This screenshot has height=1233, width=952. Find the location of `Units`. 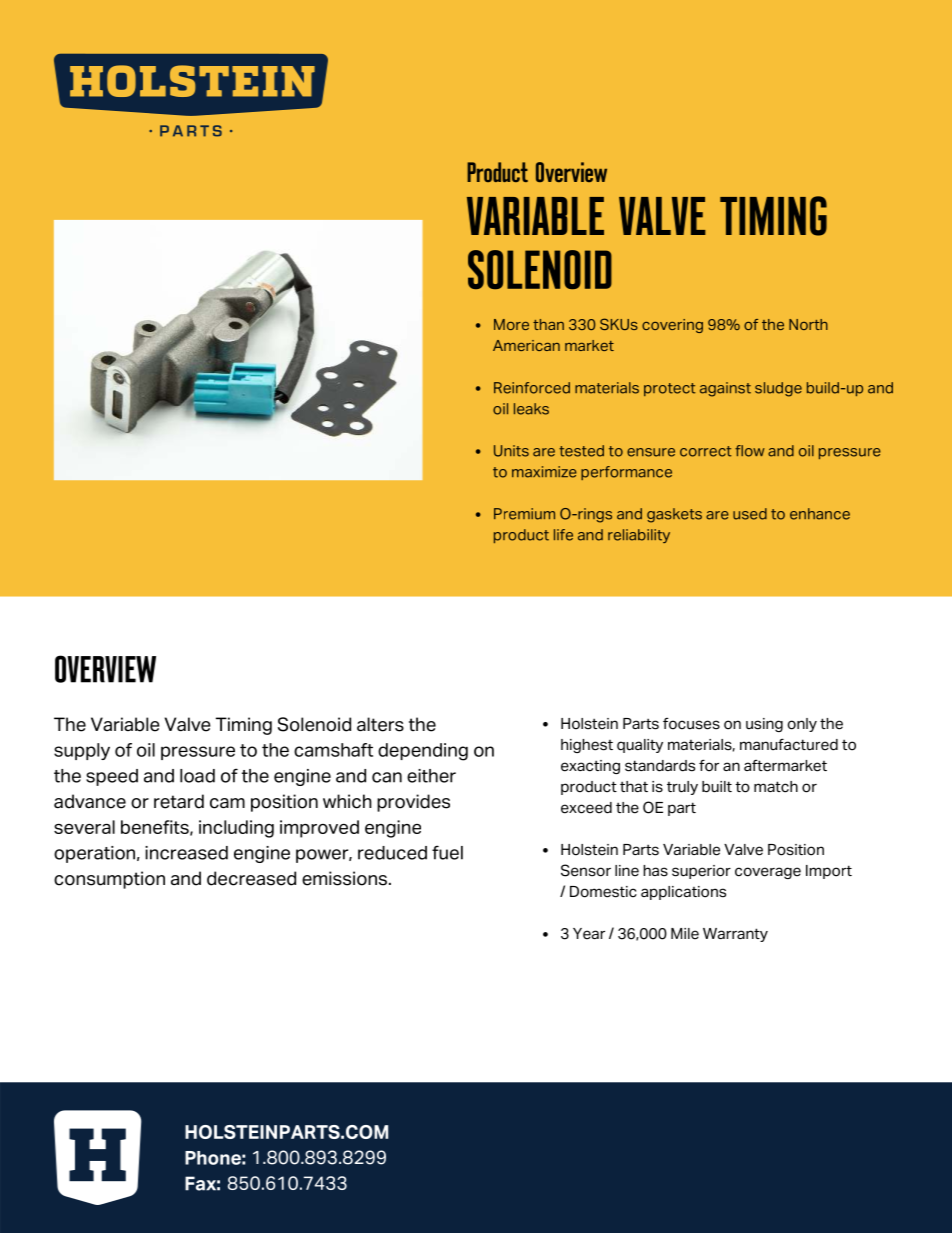

Units is located at coordinates (511, 451).
